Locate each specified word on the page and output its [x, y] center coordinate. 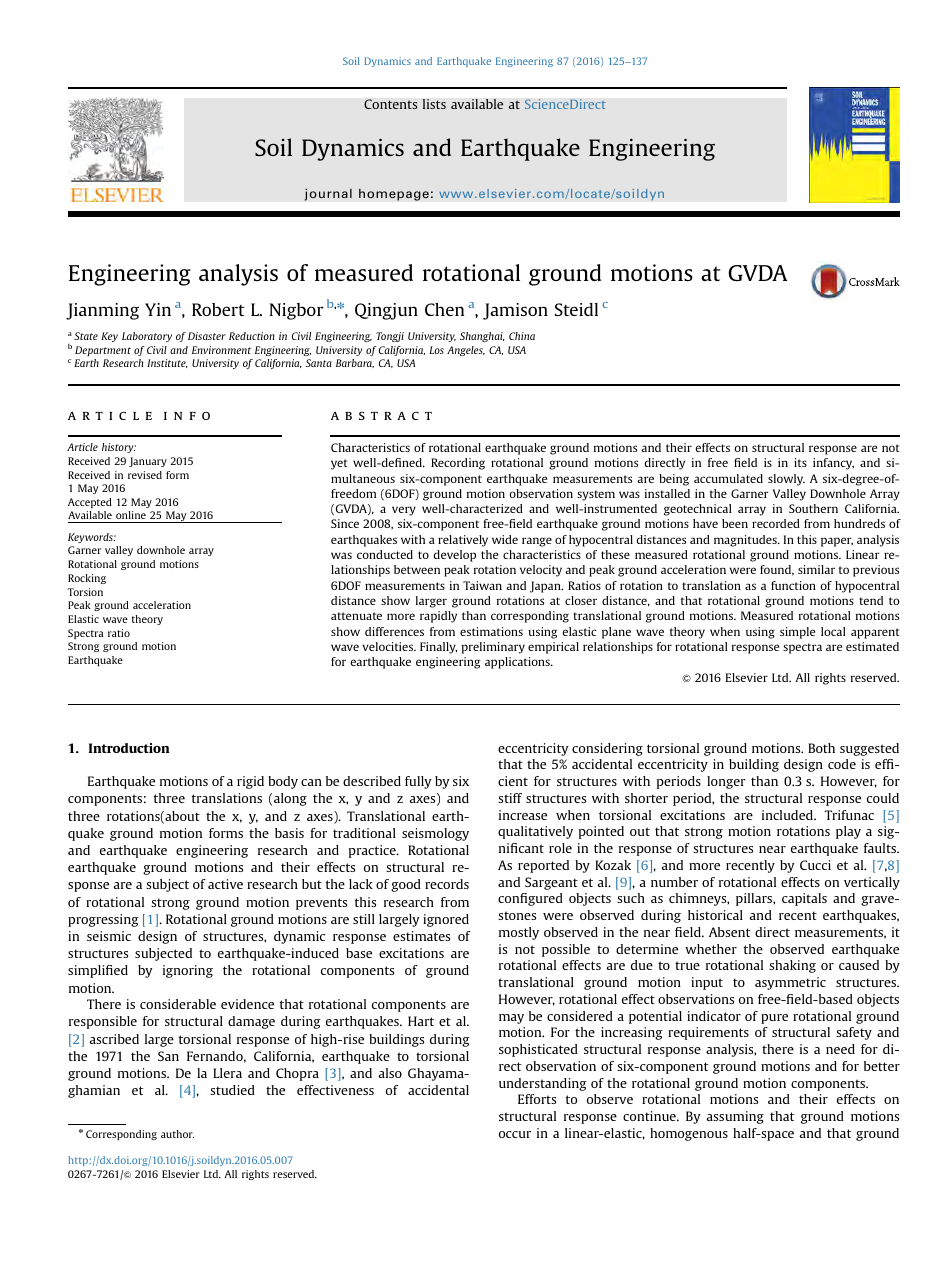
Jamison [515, 311]
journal [328, 194]
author [177, 1134]
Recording [458, 464]
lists [434, 104]
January [148, 462]
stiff [510, 798]
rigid [250, 782]
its [800, 462]
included [788, 815]
